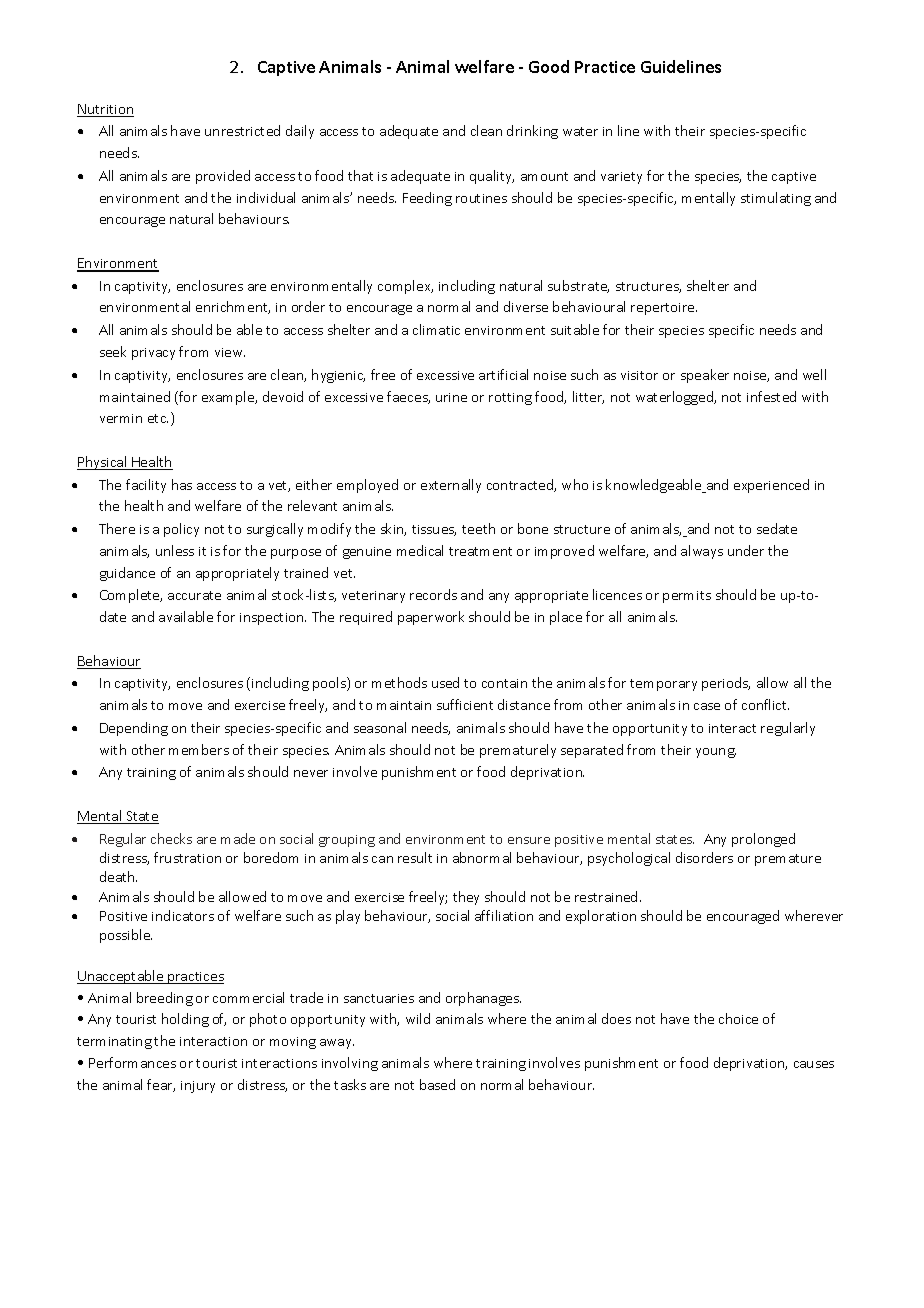  Describe the element at coordinates (198, 1087) in the screenshot. I see `injury` at that location.
